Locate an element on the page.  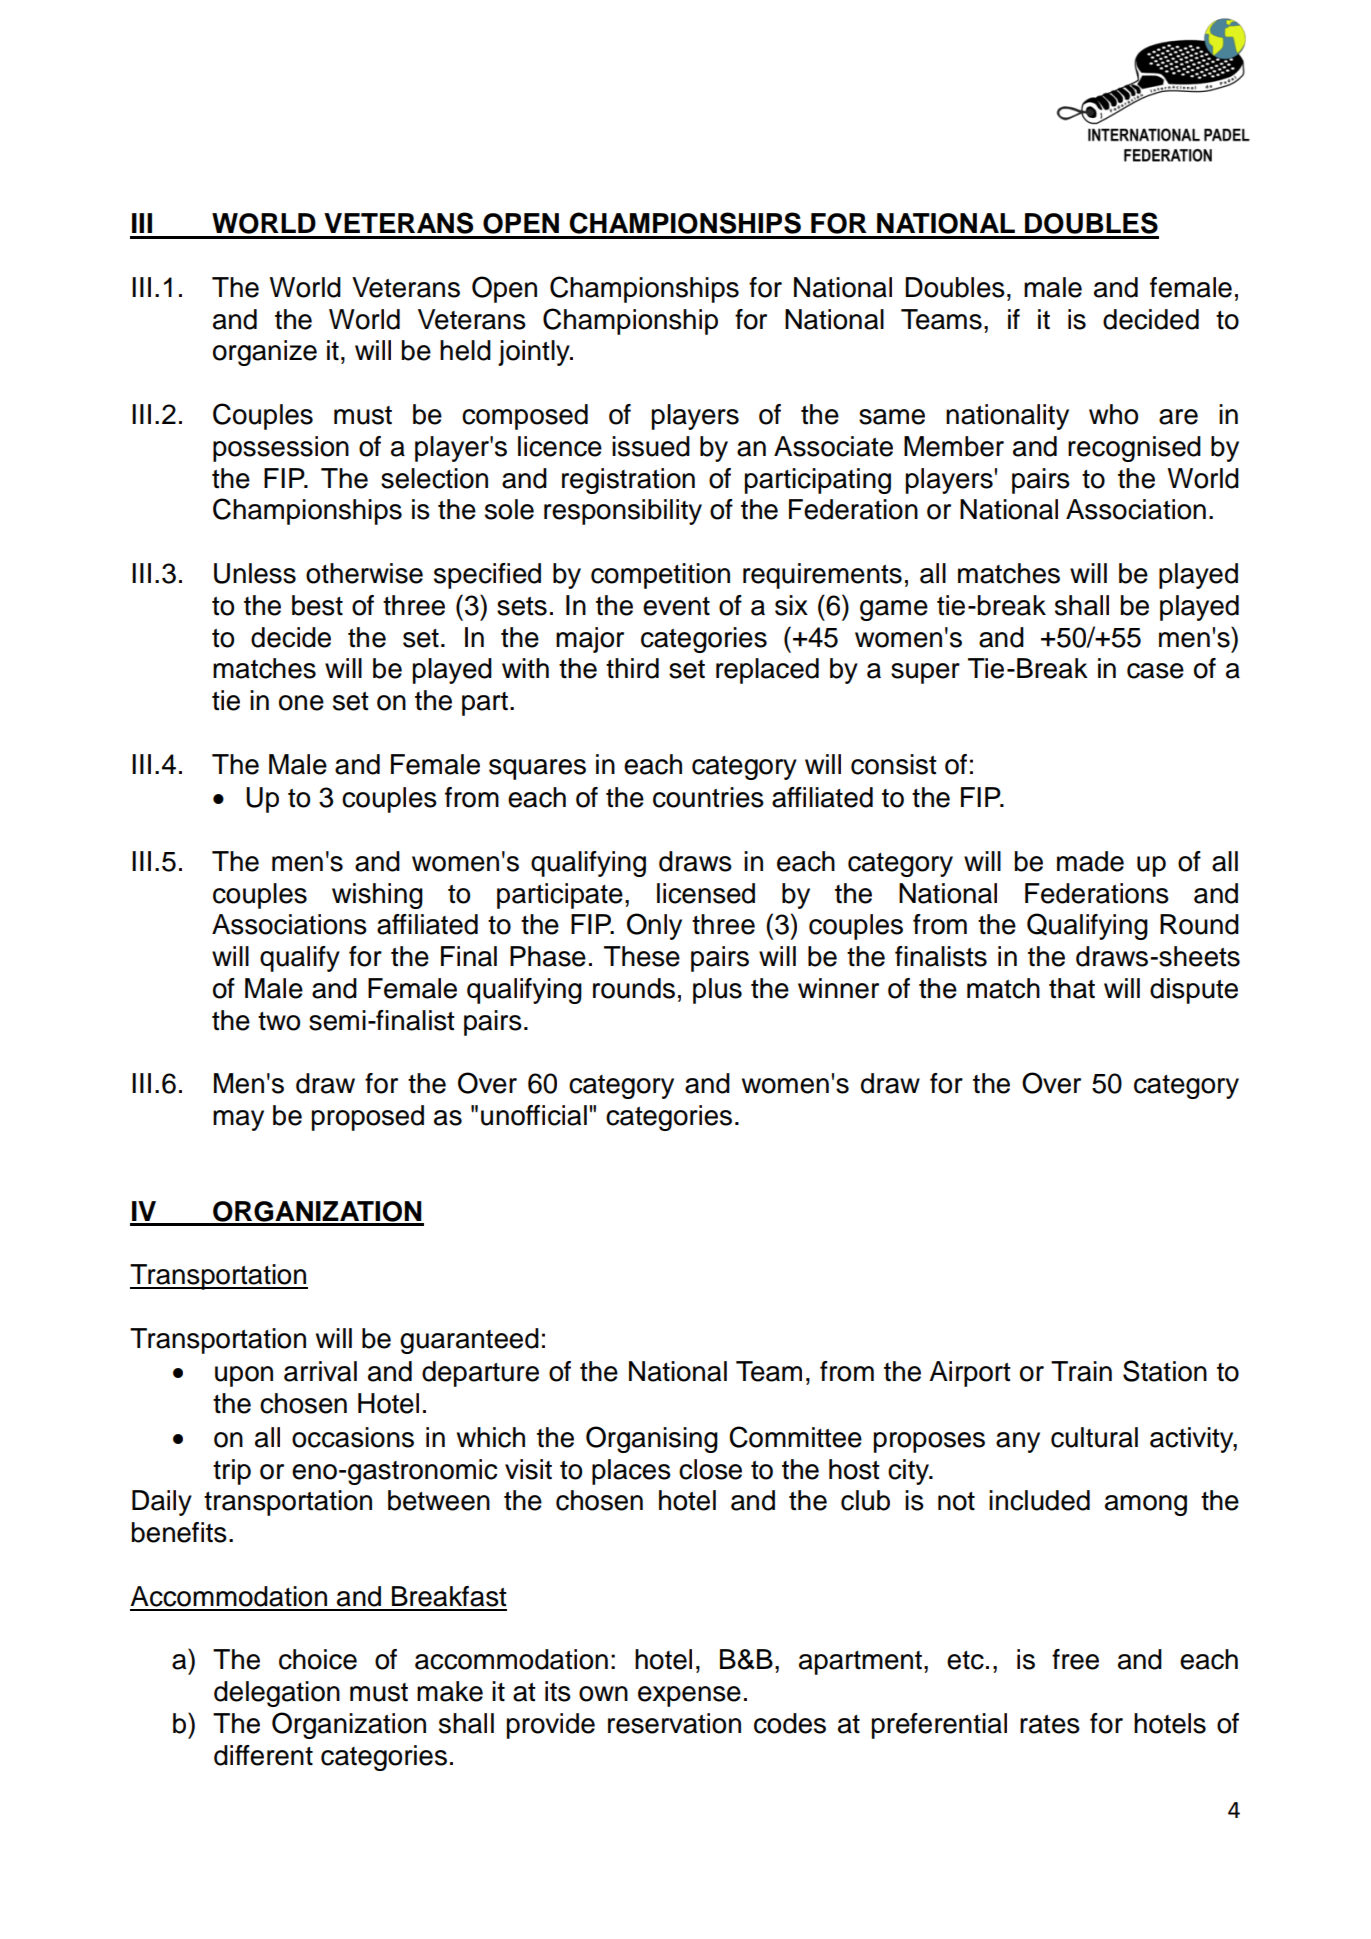
third is located at coordinates (632, 668).
